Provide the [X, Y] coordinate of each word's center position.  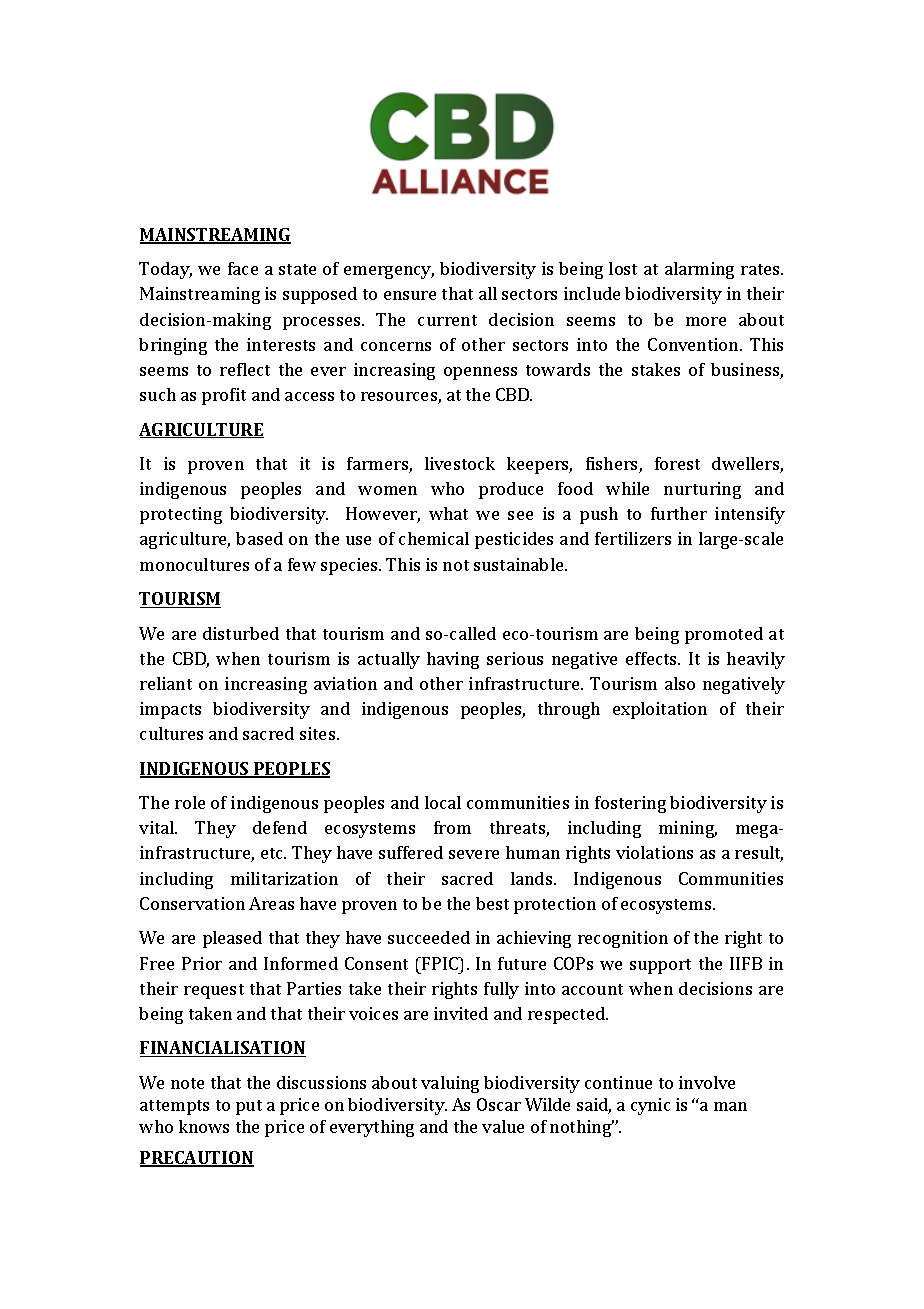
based [259, 538]
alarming [699, 270]
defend [280, 827]
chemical [434, 538]
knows [204, 1126]
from [452, 827]
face [243, 268]
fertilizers [633, 538]
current [447, 320]
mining [688, 829]
